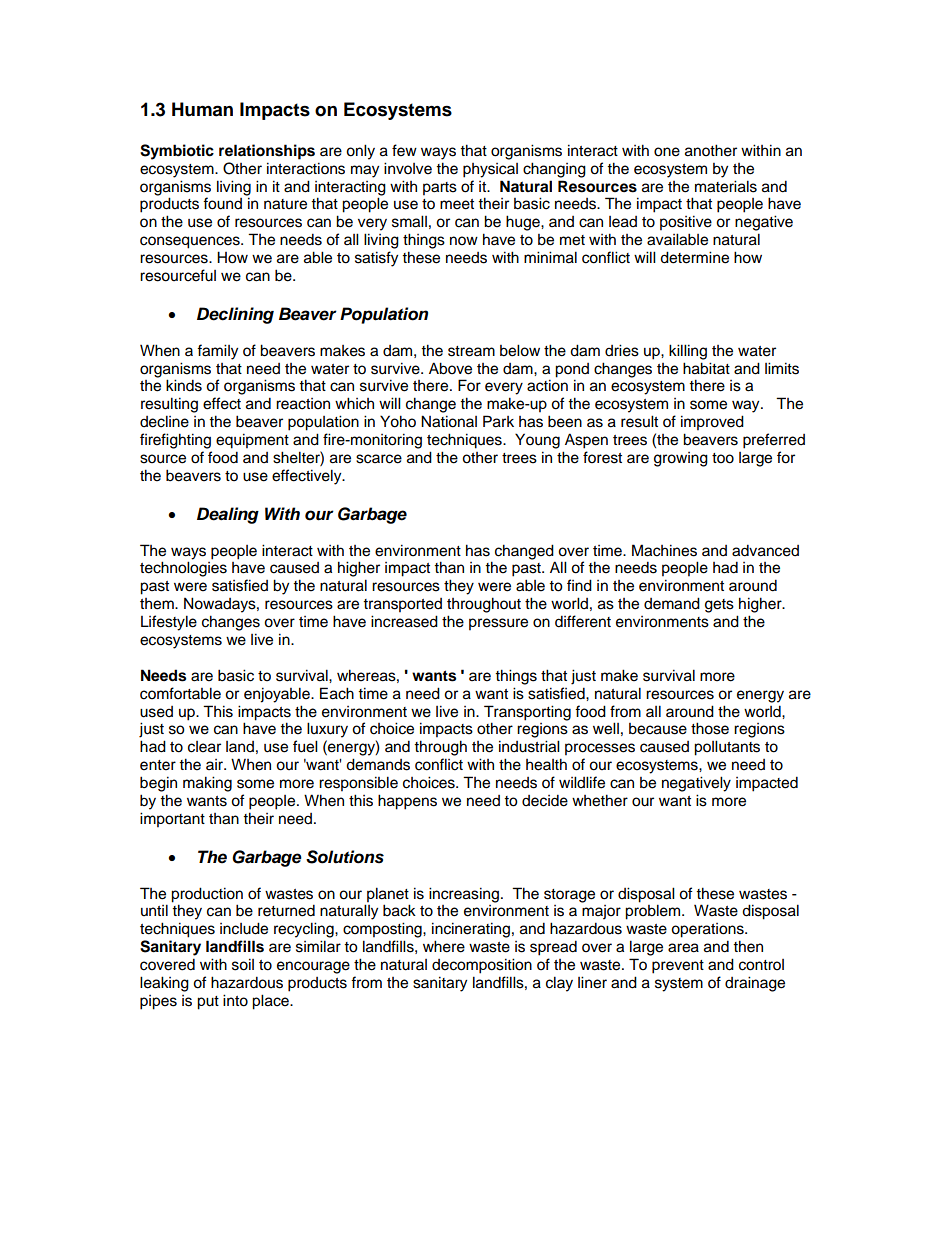 This screenshot has width=952, height=1233. Describe the element at coordinates (667, 152) in the screenshot. I see `one` at that location.
